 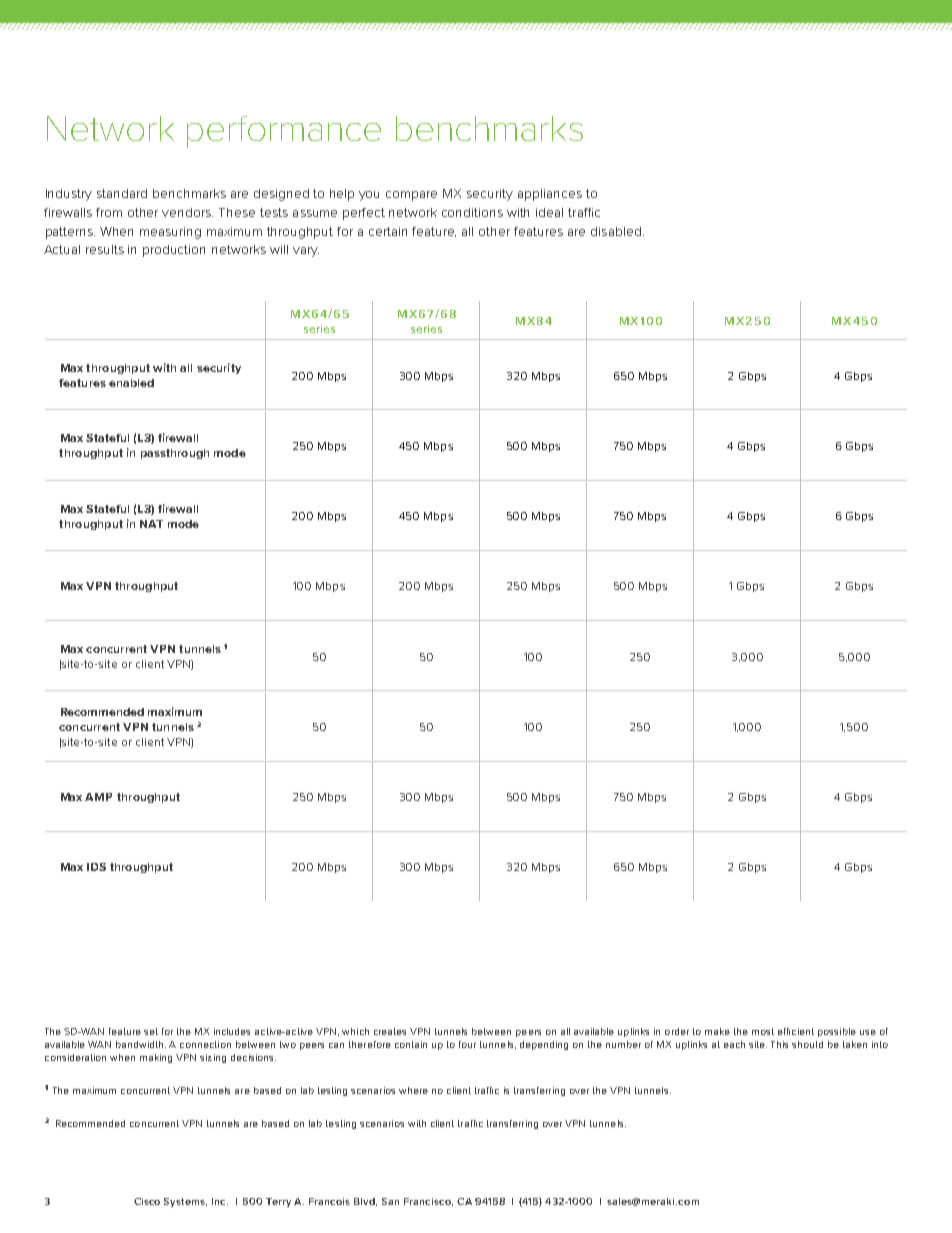 What do you see at coordinates (549, 212) in the document?
I see `ideal` at bounding box center [549, 212].
